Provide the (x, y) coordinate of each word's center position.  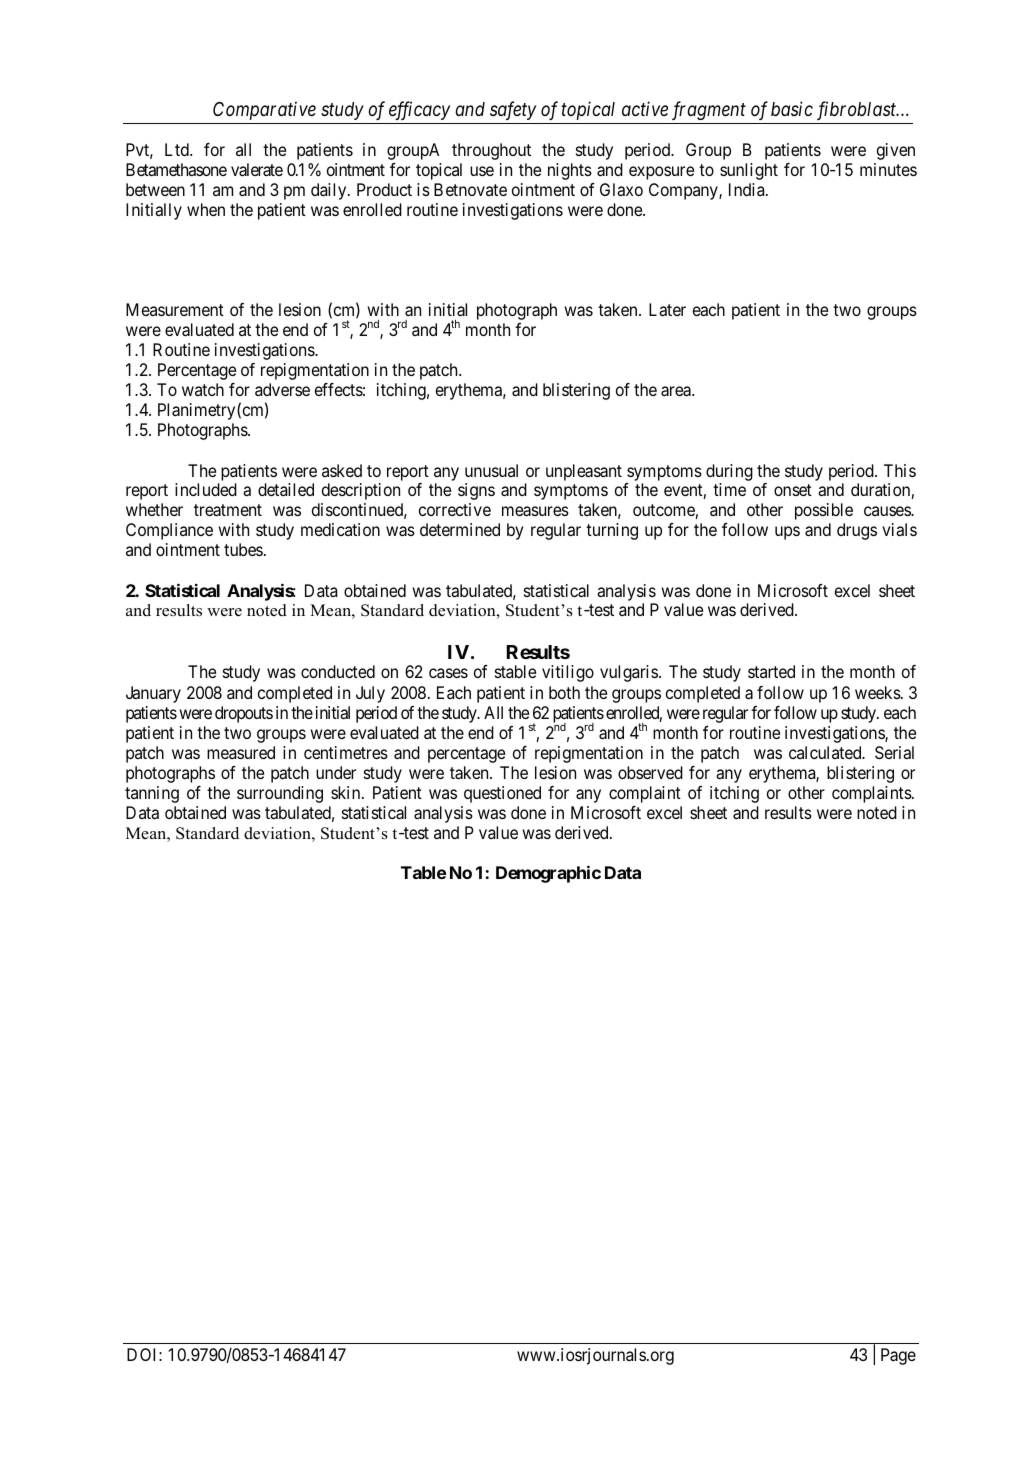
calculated (826, 752)
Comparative (264, 110)
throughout (491, 151)
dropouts (244, 714)
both (564, 692)
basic (792, 108)
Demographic (548, 874)
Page (898, 1356)
